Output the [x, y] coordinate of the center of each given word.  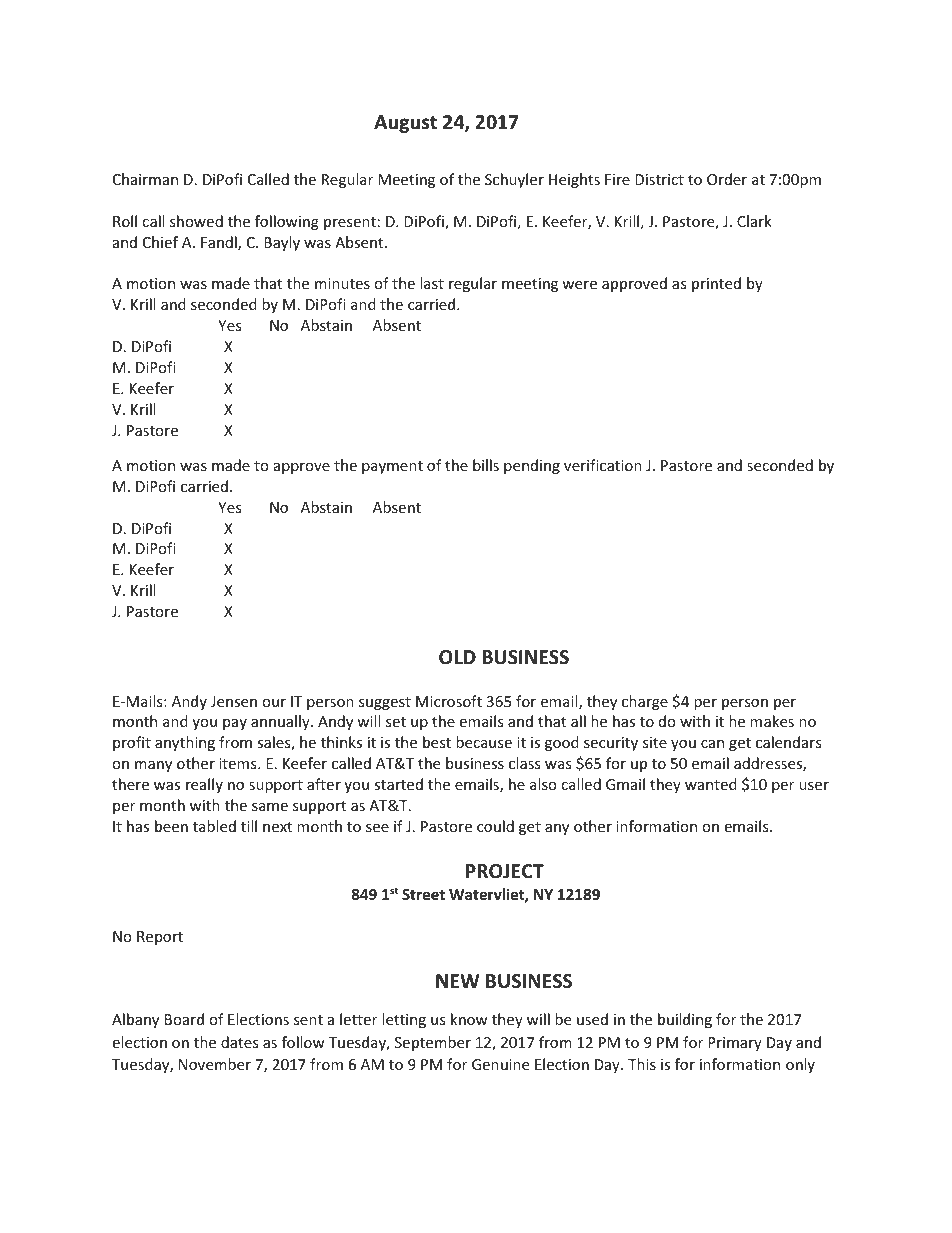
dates [240, 1042]
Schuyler [514, 180]
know [469, 1019]
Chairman [145, 179]
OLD [457, 657]
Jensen [234, 701]
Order [727, 179]
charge [645, 702]
